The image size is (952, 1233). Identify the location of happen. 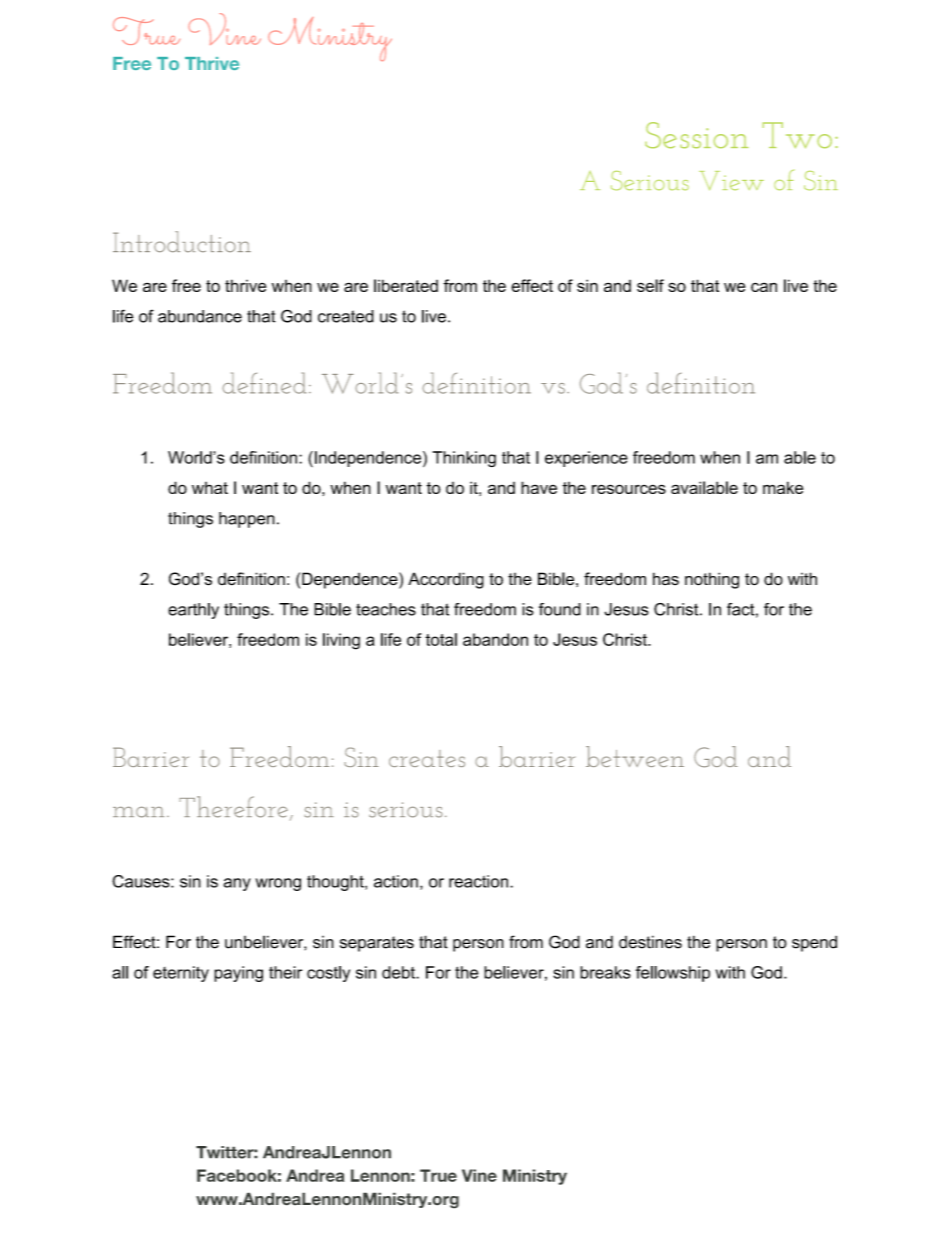
(247, 520).
